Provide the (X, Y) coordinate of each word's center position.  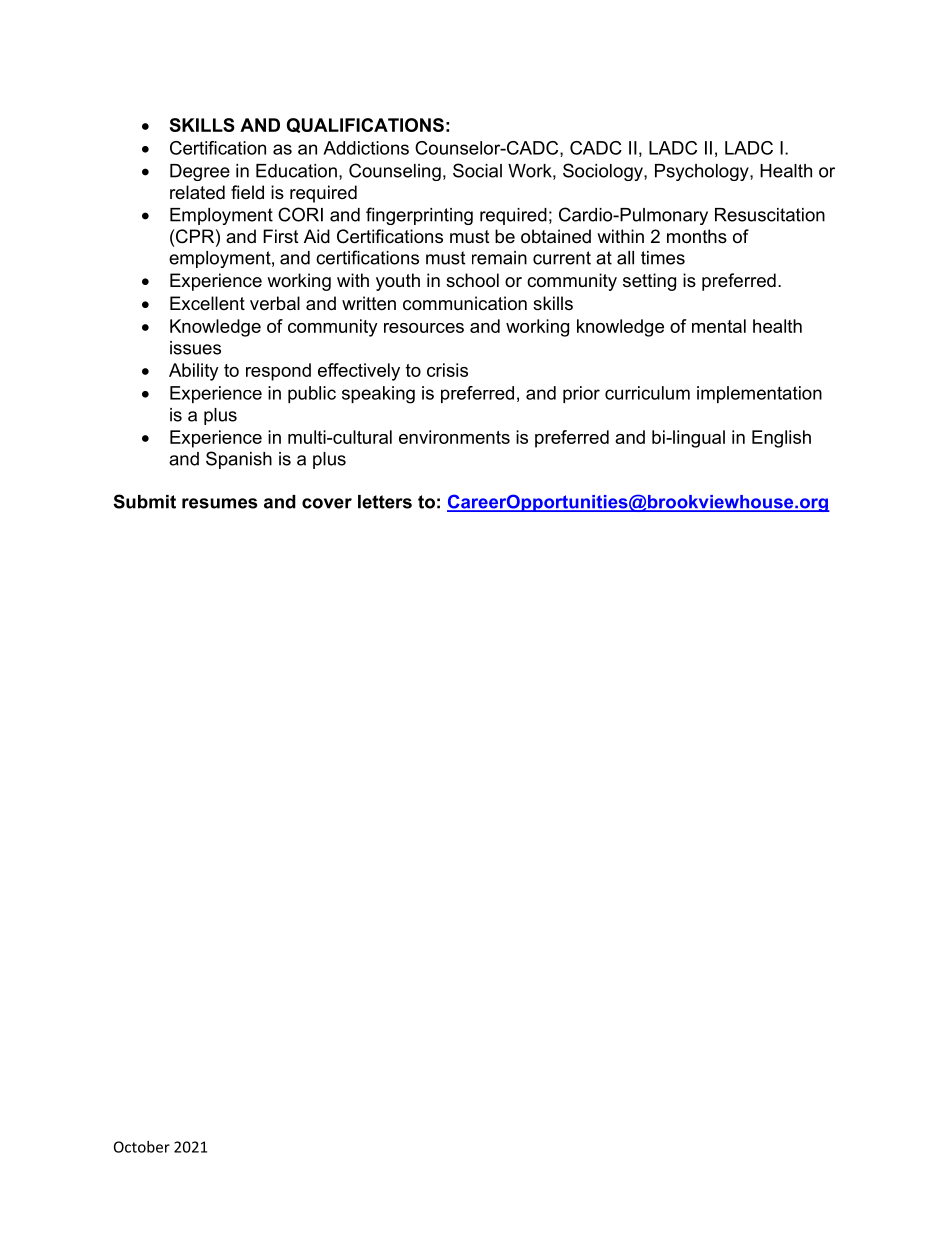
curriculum (647, 393)
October (142, 1147)
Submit (144, 501)
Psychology (703, 172)
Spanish (239, 460)
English (781, 439)
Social (477, 170)
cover (327, 503)
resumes (220, 503)
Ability (194, 372)
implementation (759, 394)
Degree (200, 172)
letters (385, 502)
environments (454, 437)
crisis (447, 370)
